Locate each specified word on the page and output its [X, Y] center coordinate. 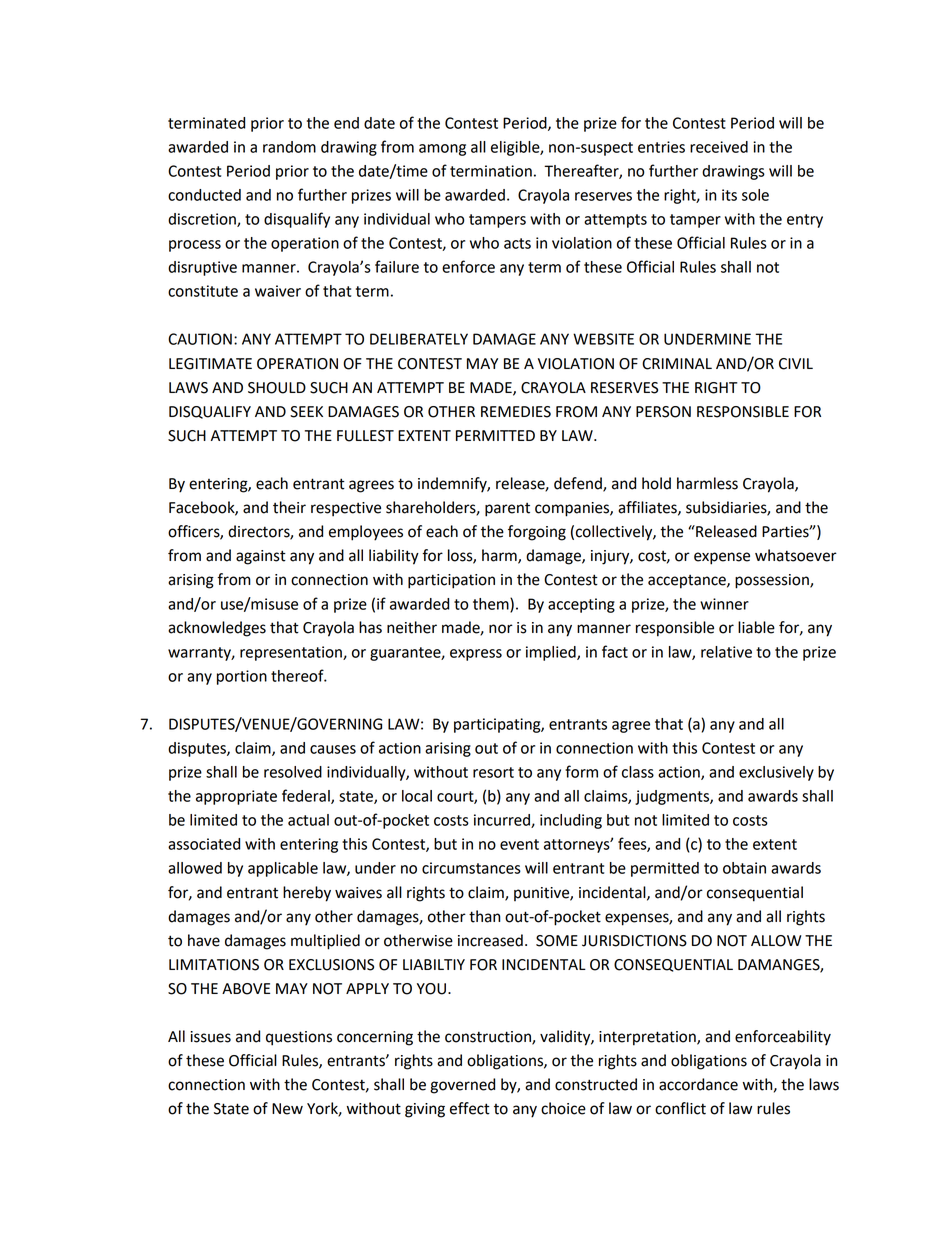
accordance [698, 1084]
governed [462, 1086]
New [287, 1109]
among [442, 150]
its [729, 195]
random [289, 147]
